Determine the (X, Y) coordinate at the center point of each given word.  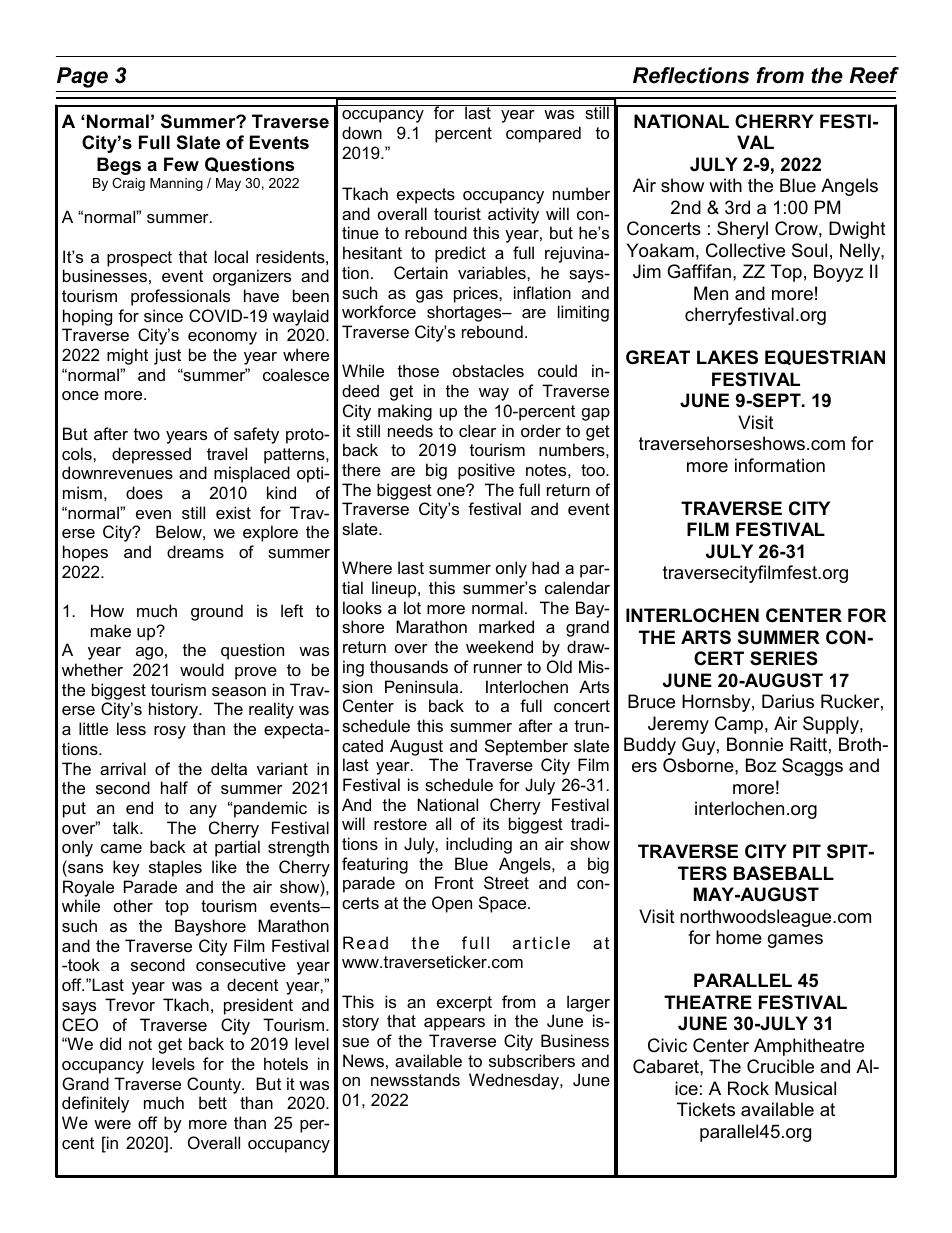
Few (181, 164)
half (174, 787)
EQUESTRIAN (825, 357)
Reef (874, 75)
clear (477, 430)
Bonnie (755, 744)
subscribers (532, 1060)
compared (543, 134)
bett (213, 1102)
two (147, 434)
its (491, 823)
